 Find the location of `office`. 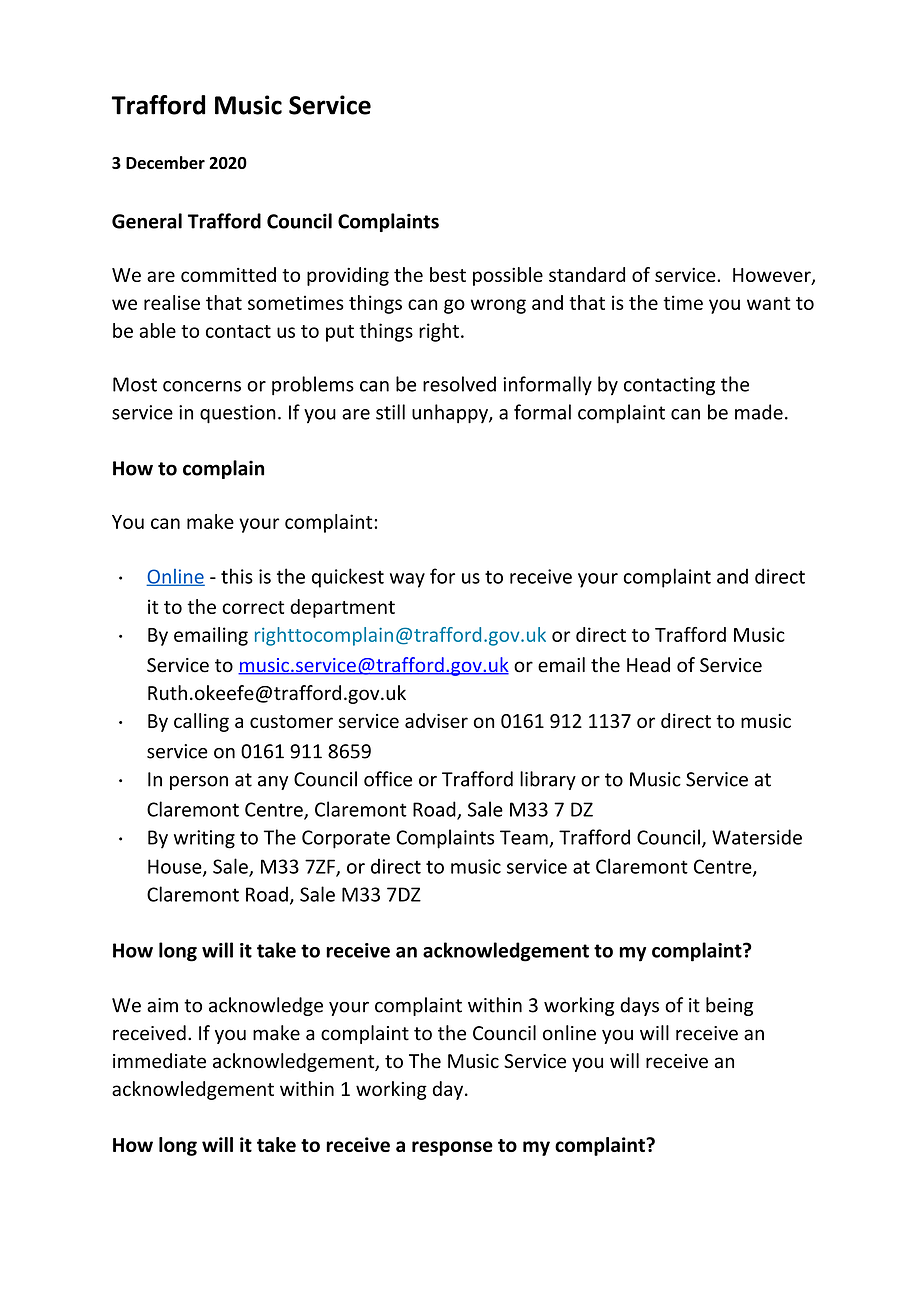

office is located at coordinates (388, 779).
